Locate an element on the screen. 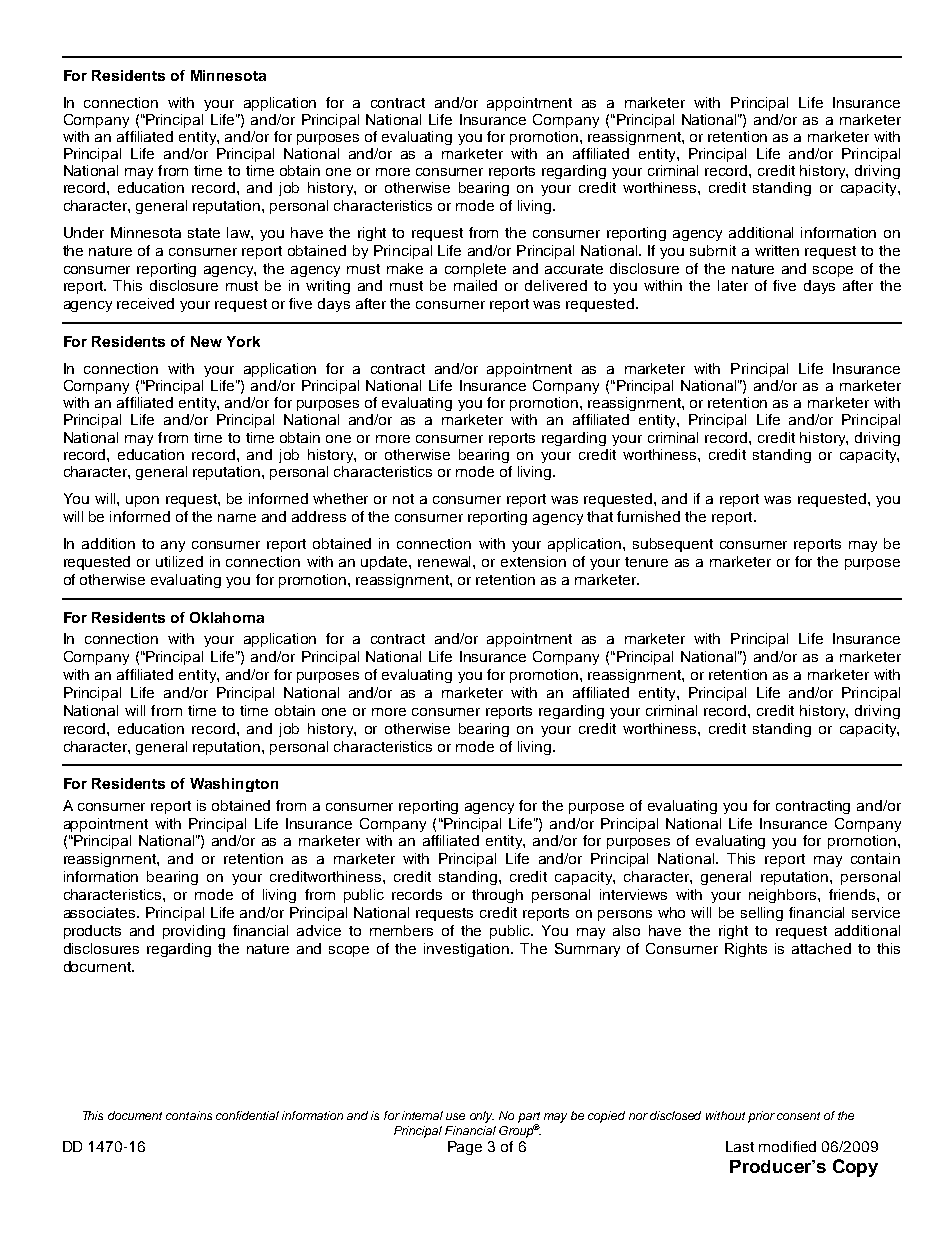 The width and height of the screenshot is (952, 1233). Washington is located at coordinates (234, 785).
